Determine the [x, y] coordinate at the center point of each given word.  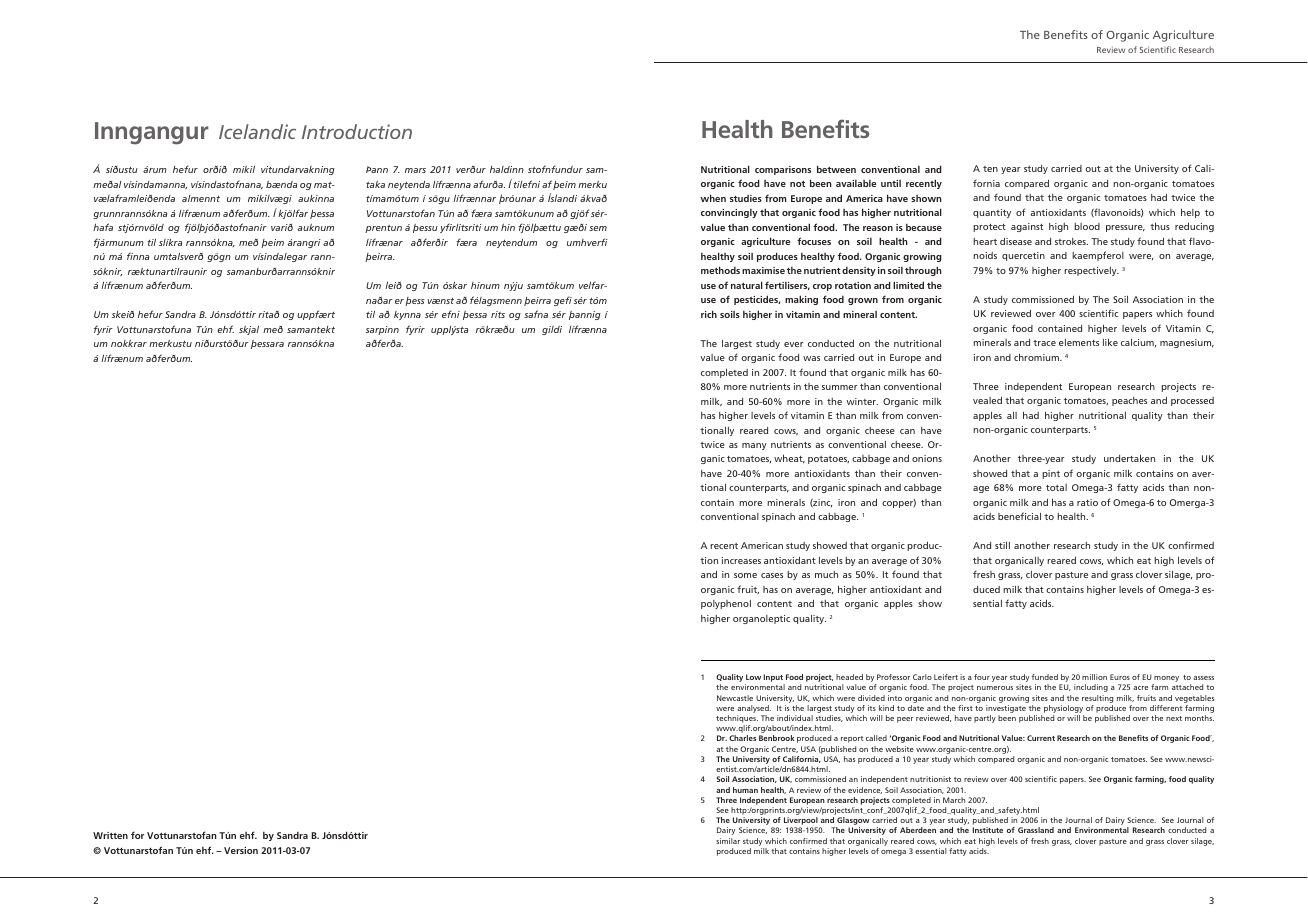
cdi [797, 184]
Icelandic [257, 131]
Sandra [180, 314]
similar [728, 841]
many [754, 446]
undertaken [1129, 458]
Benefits [1066, 34]
